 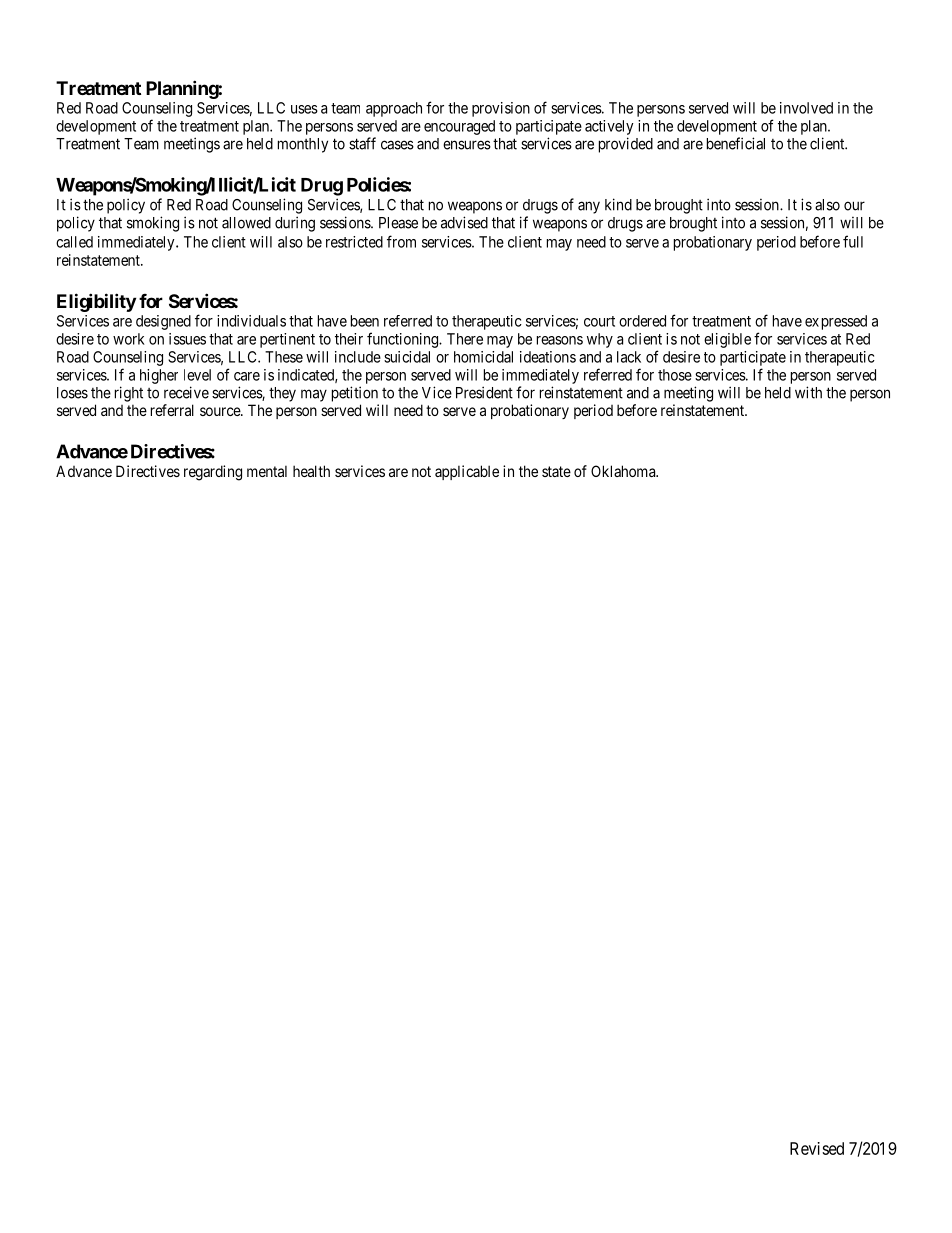 I want to click on mental, so click(x=267, y=471).
